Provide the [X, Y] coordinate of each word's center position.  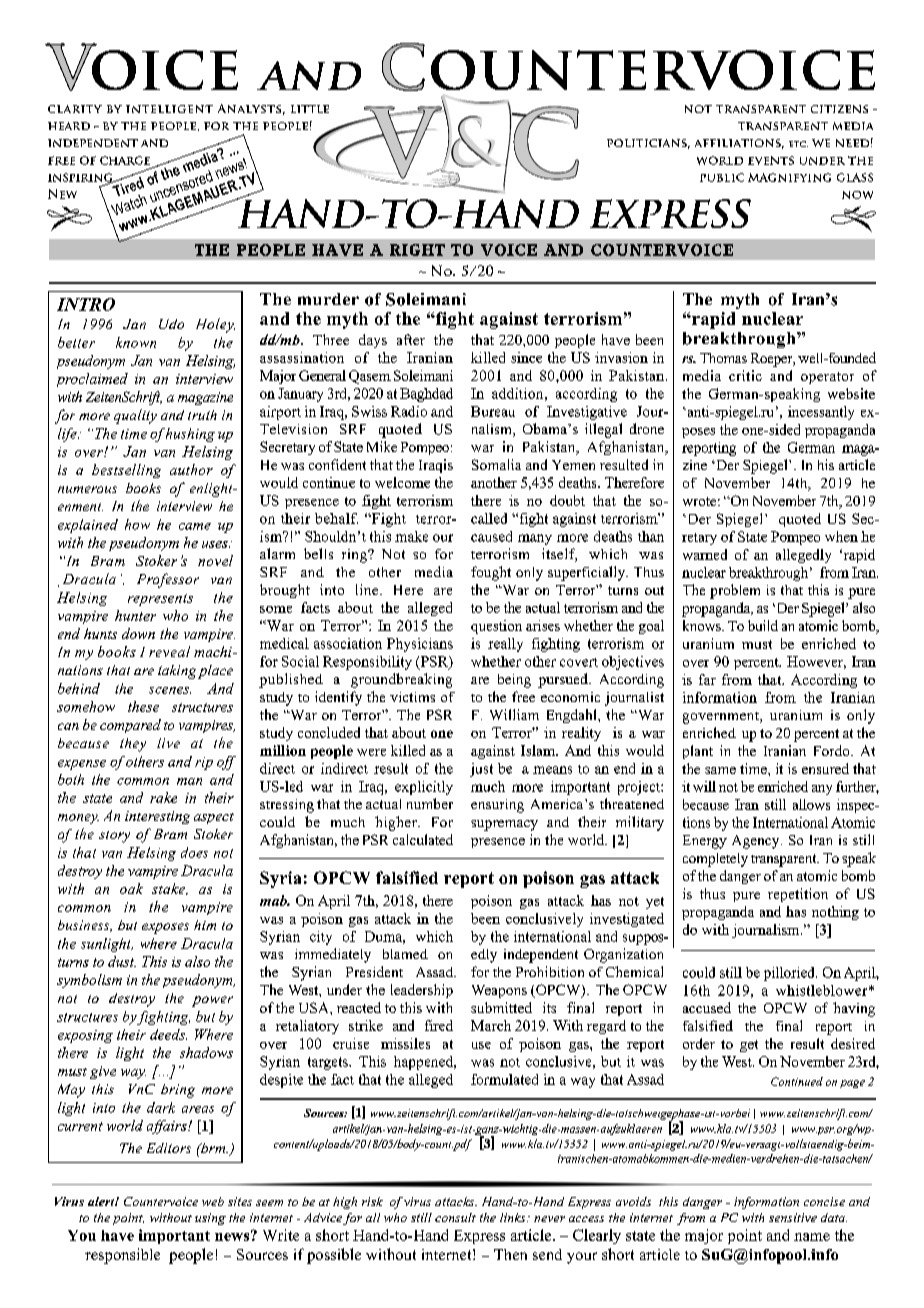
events [771, 160]
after [411, 339]
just [481, 770]
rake [163, 797]
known [136, 342]
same [720, 770]
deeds [168, 1034]
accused [707, 1007]
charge [125, 160]
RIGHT [417, 250]
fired [439, 1025]
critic [745, 375]
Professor [168, 580]
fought [491, 573]
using [210, 1219]
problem [735, 591]
